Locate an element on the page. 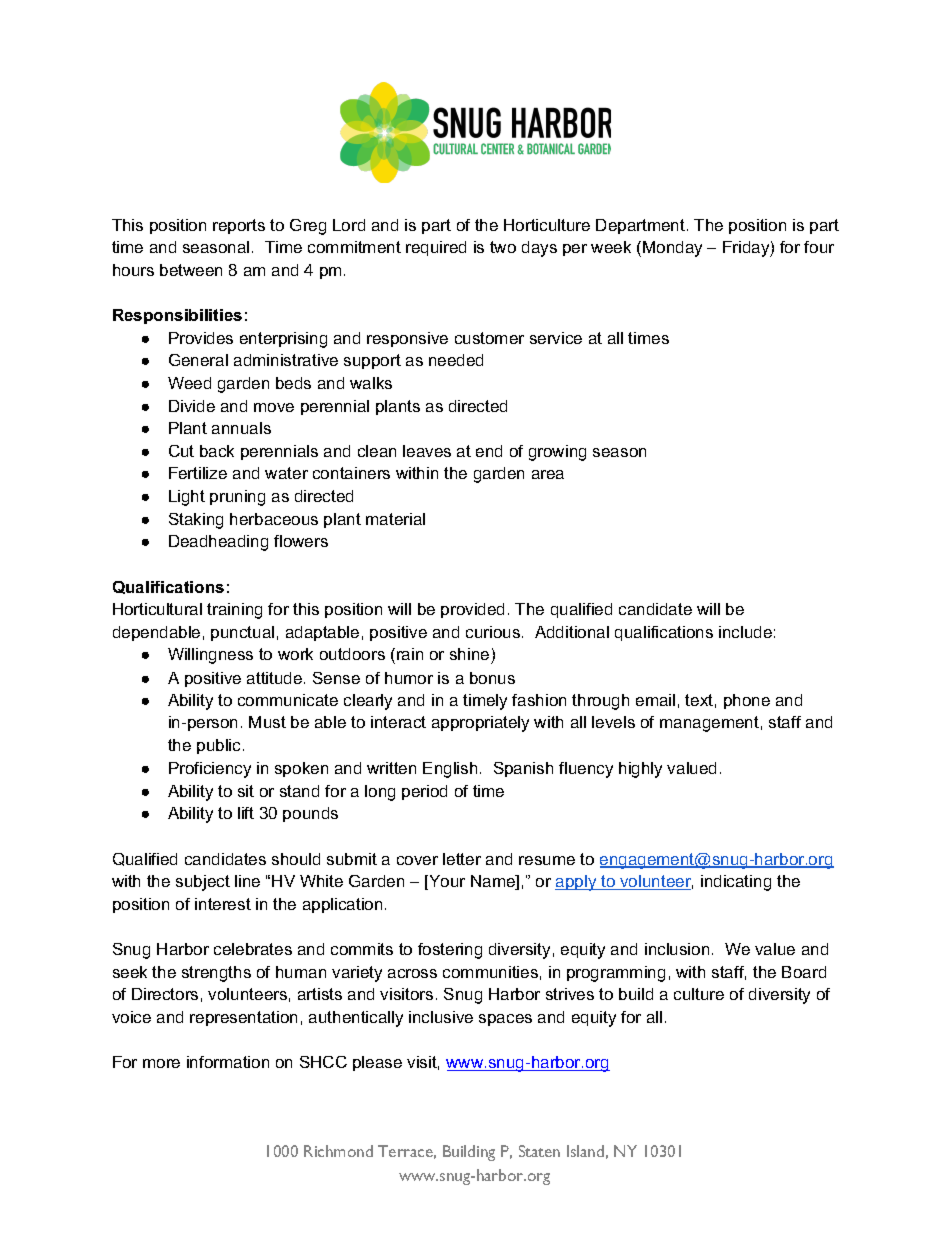 Image resolution: width=952 pixels, height=1233 pixels. between is located at coordinates (191, 270).
